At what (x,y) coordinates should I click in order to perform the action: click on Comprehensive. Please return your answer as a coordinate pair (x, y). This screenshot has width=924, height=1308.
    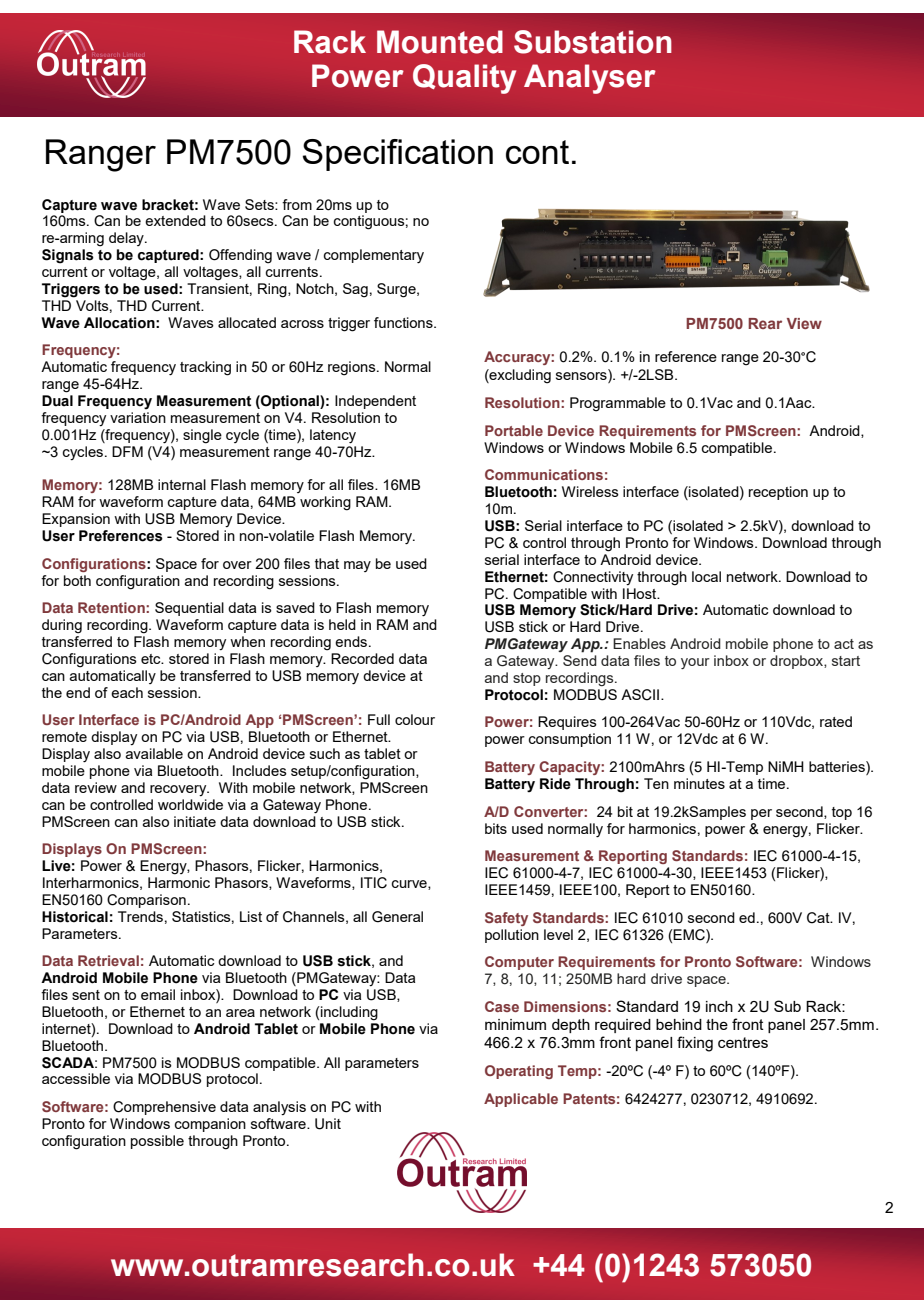
    Looking at the image, I should click on (164, 1108).
